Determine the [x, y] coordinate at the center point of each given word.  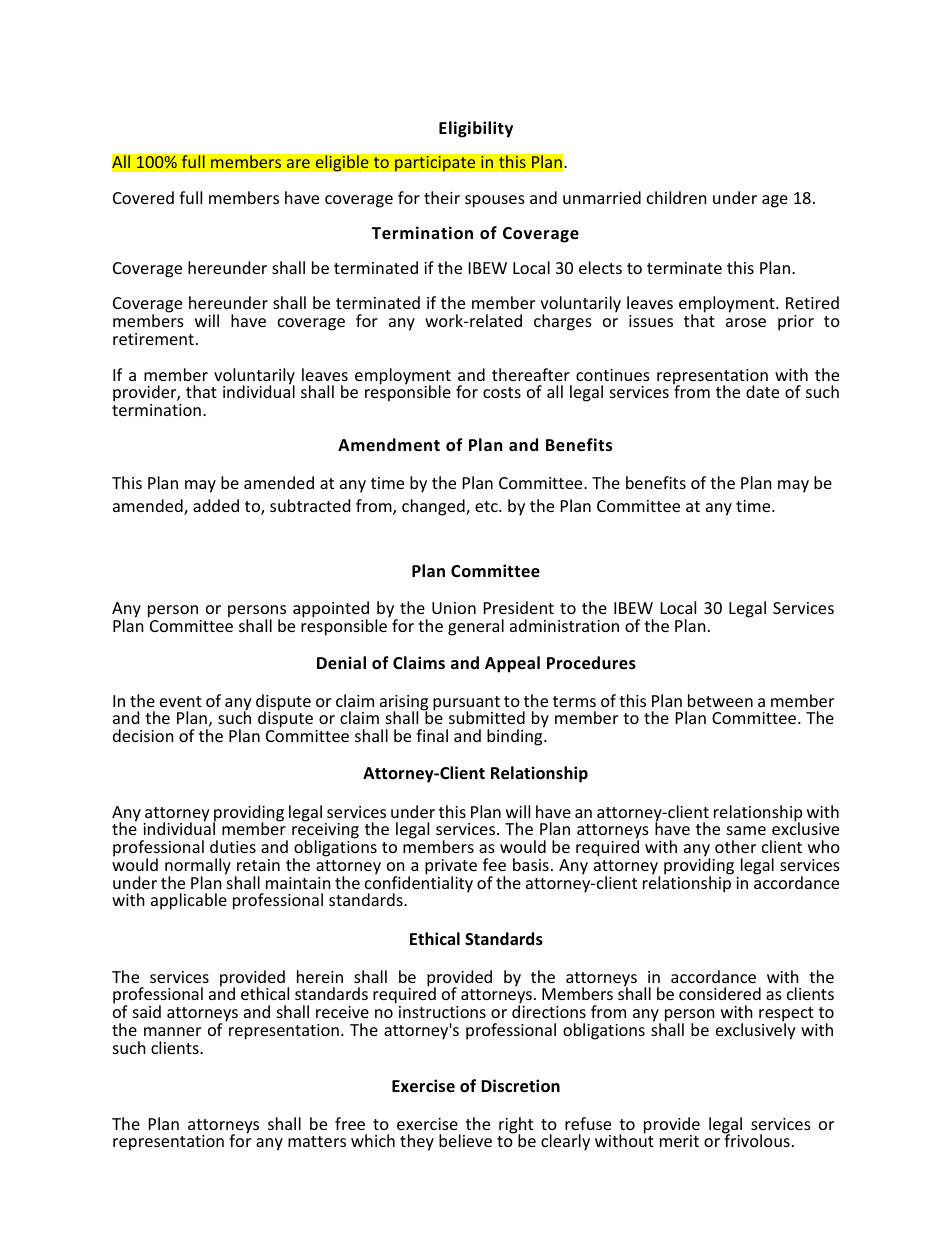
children [677, 197]
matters [317, 1141]
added [216, 505]
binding [516, 736]
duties [233, 846]
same [746, 830]
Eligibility [476, 129]
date [762, 391]
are [298, 163]
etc [487, 506]
